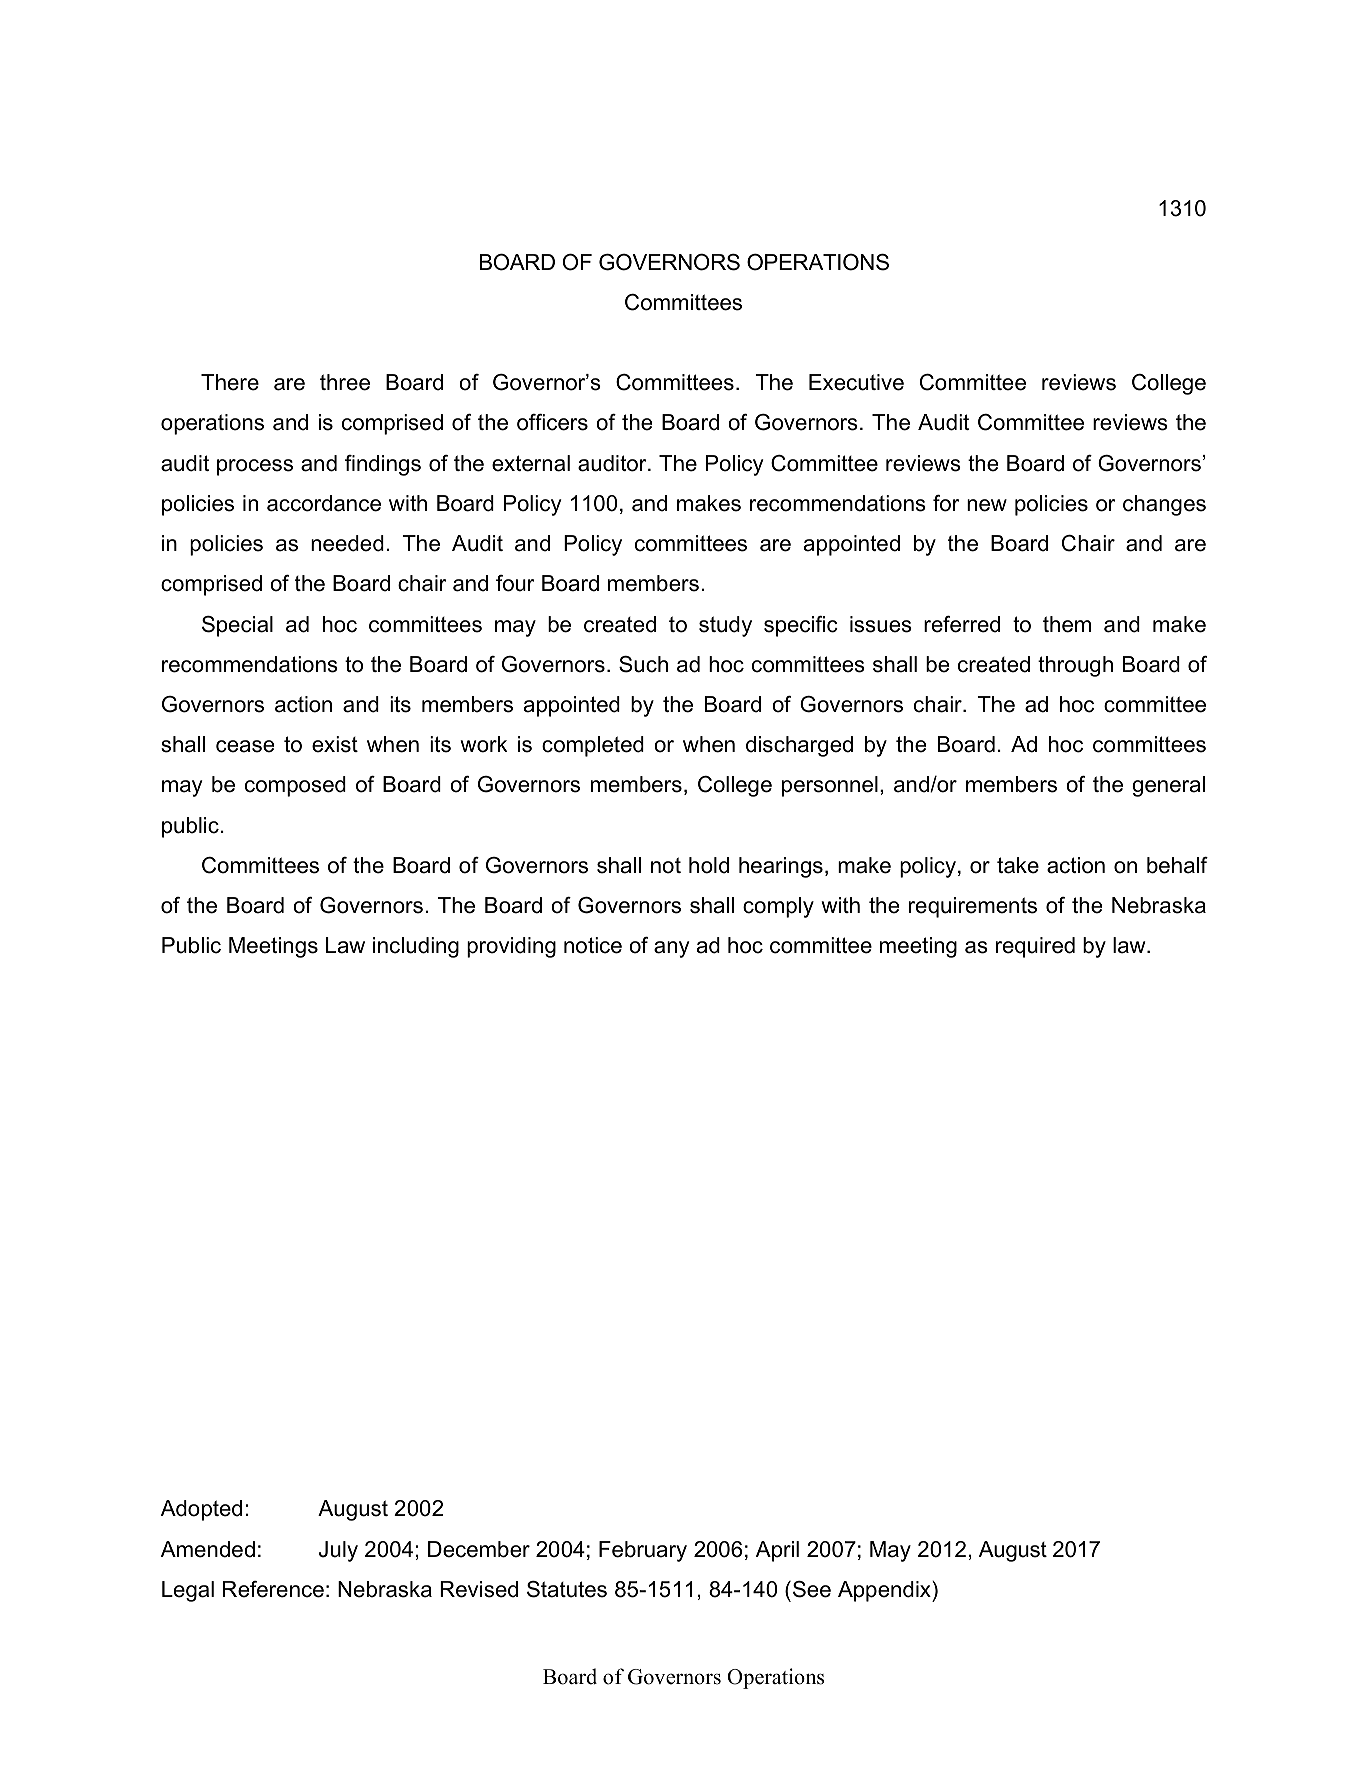  What do you see at coordinates (345, 382) in the screenshot?
I see `three` at bounding box center [345, 382].
